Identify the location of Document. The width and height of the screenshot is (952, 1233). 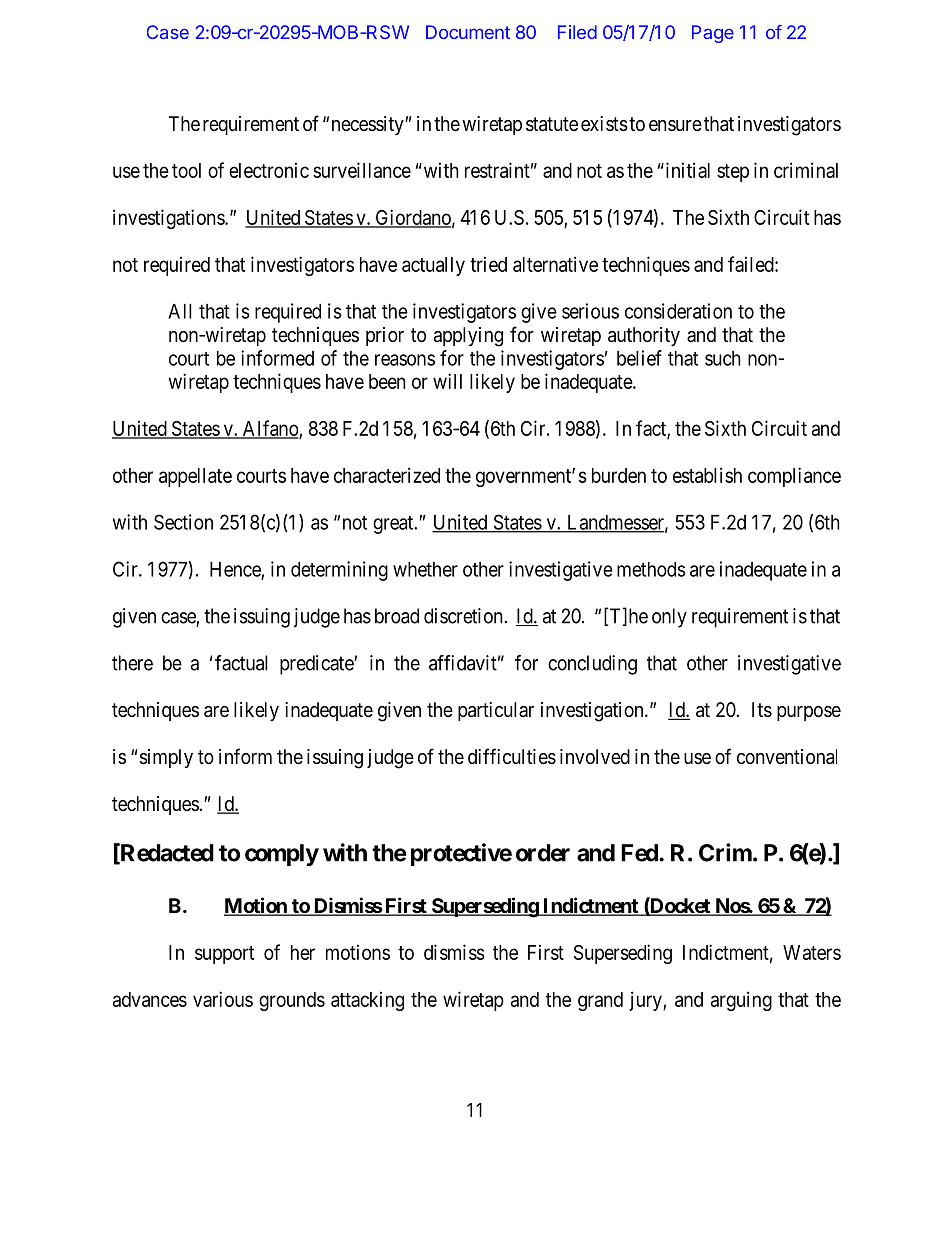
(468, 32).
